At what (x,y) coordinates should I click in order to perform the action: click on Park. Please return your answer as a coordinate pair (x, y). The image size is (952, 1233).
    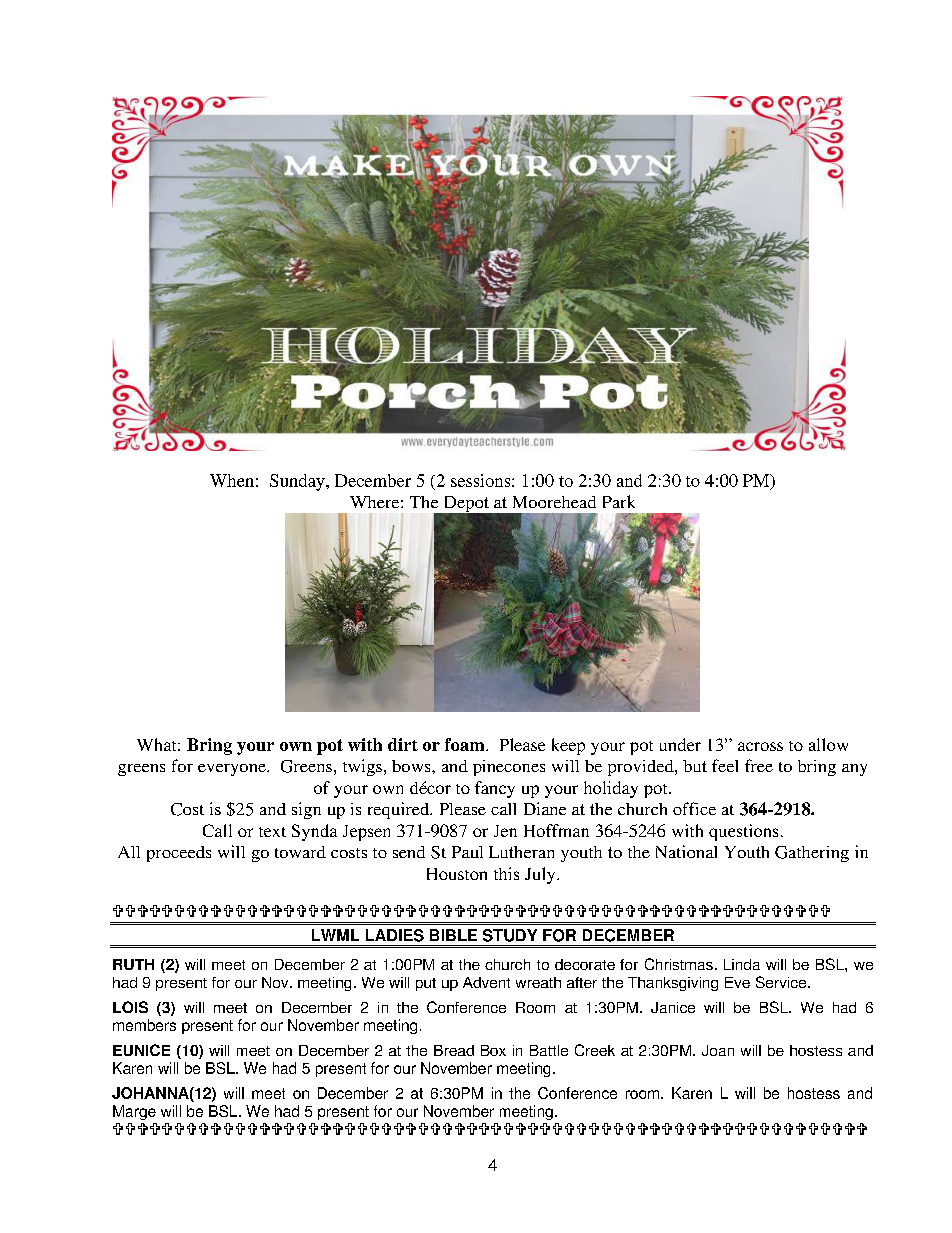
    Looking at the image, I should click on (619, 501).
